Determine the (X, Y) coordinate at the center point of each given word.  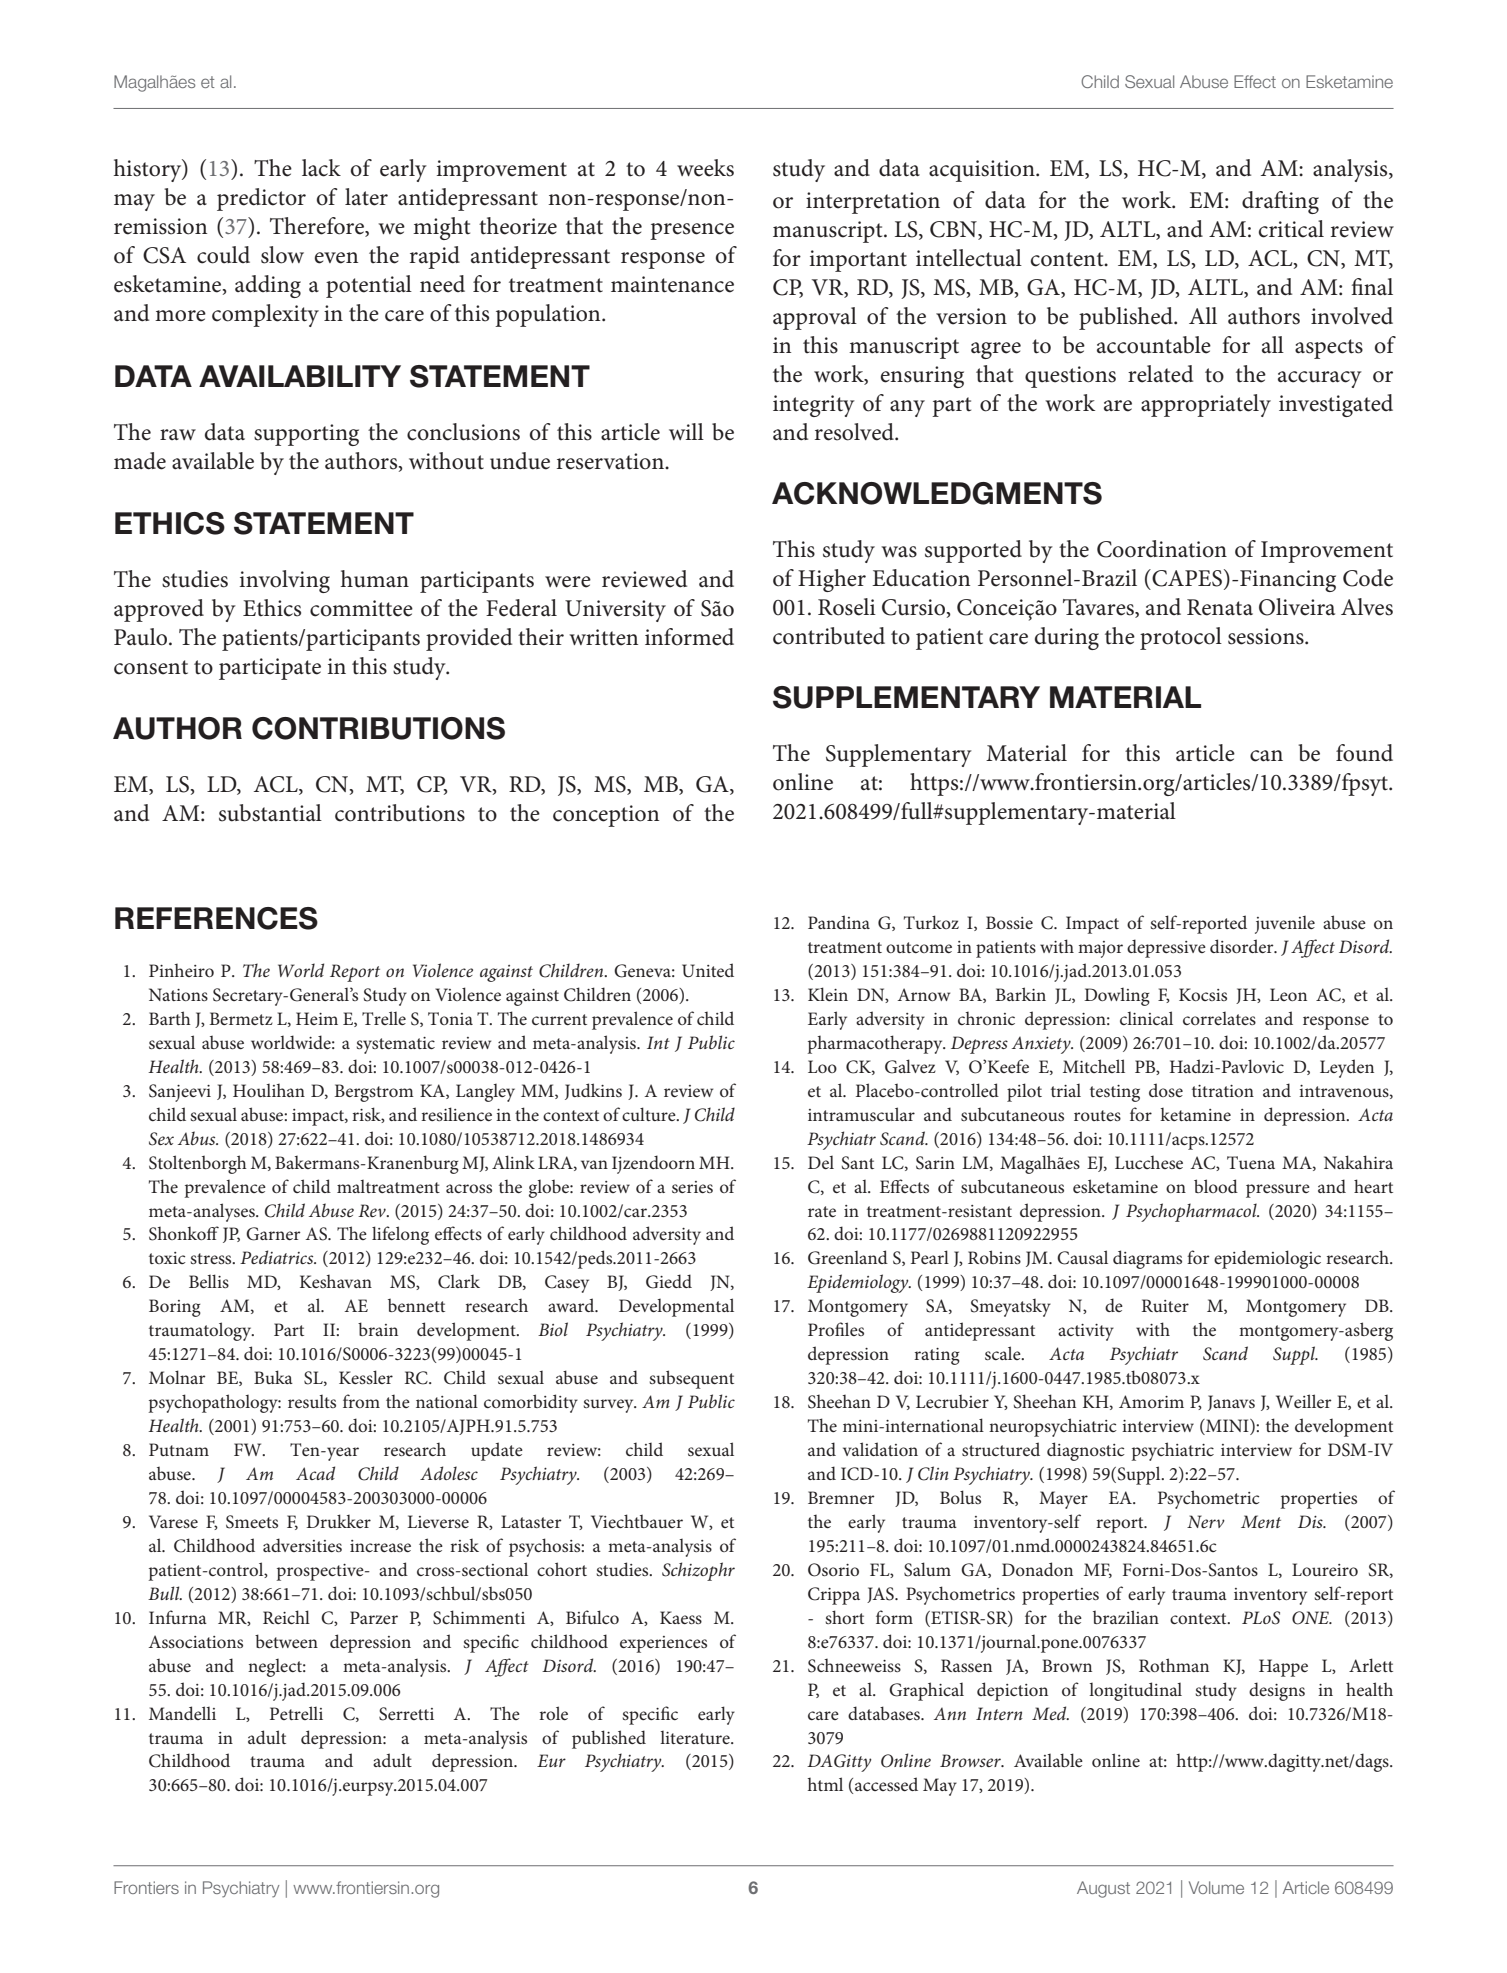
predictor (261, 199)
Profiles (836, 1329)
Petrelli (296, 1713)
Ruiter (1165, 1305)
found (1364, 753)
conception (606, 816)
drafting (1280, 202)
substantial (270, 813)
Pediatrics (278, 1257)
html (825, 1784)
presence (692, 231)
